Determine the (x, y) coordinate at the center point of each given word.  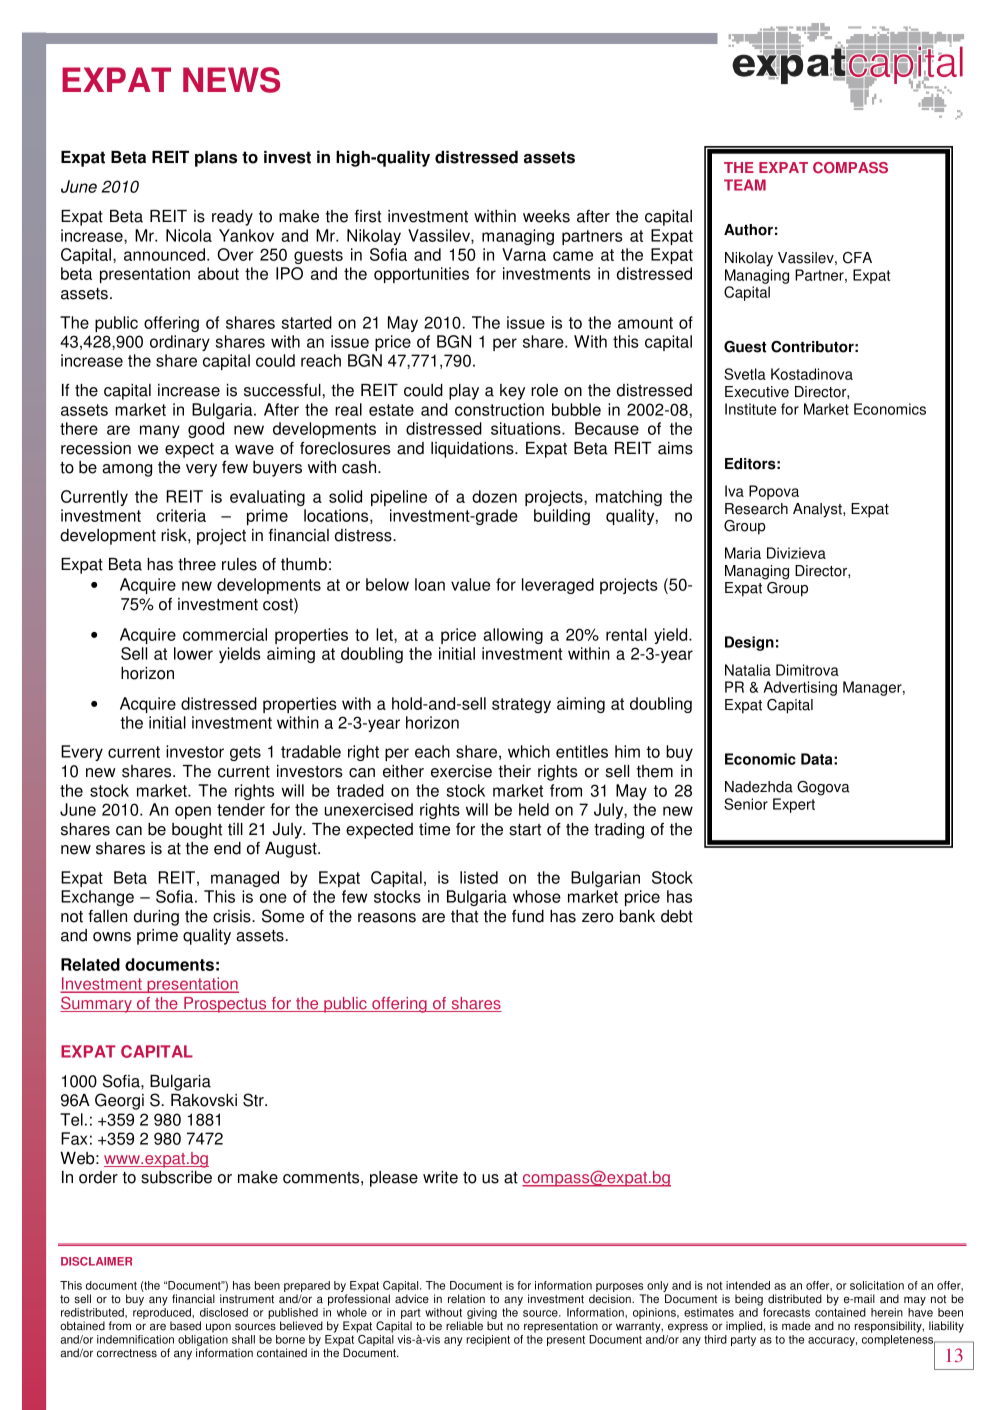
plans (216, 159)
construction (499, 409)
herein (887, 1312)
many (160, 431)
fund (528, 916)
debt (677, 916)
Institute (751, 409)
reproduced (163, 1315)
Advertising (800, 688)
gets (245, 753)
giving (482, 1315)
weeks (546, 216)
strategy (521, 705)
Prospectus (225, 1005)
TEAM (745, 185)
